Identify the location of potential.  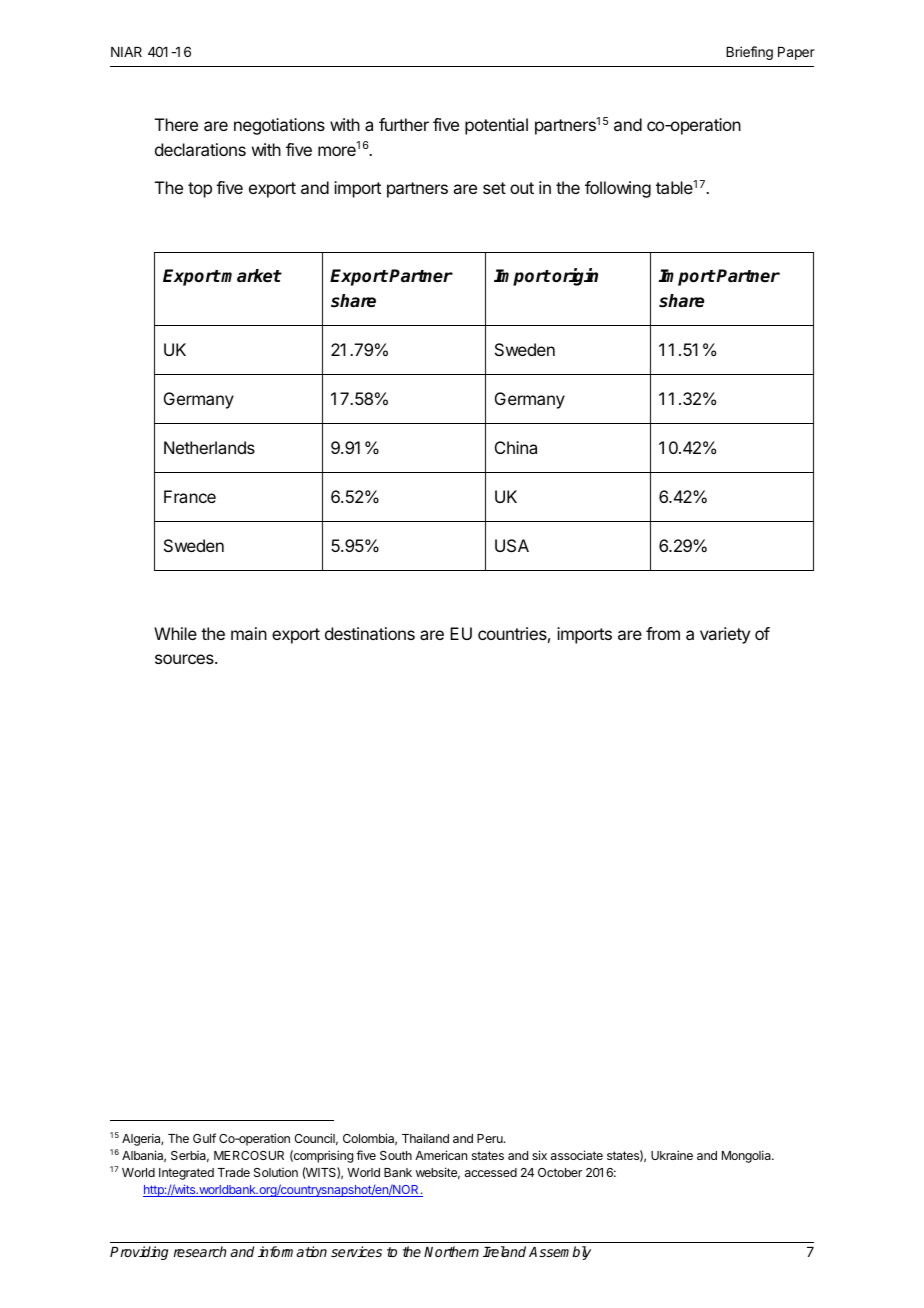
(496, 126).
